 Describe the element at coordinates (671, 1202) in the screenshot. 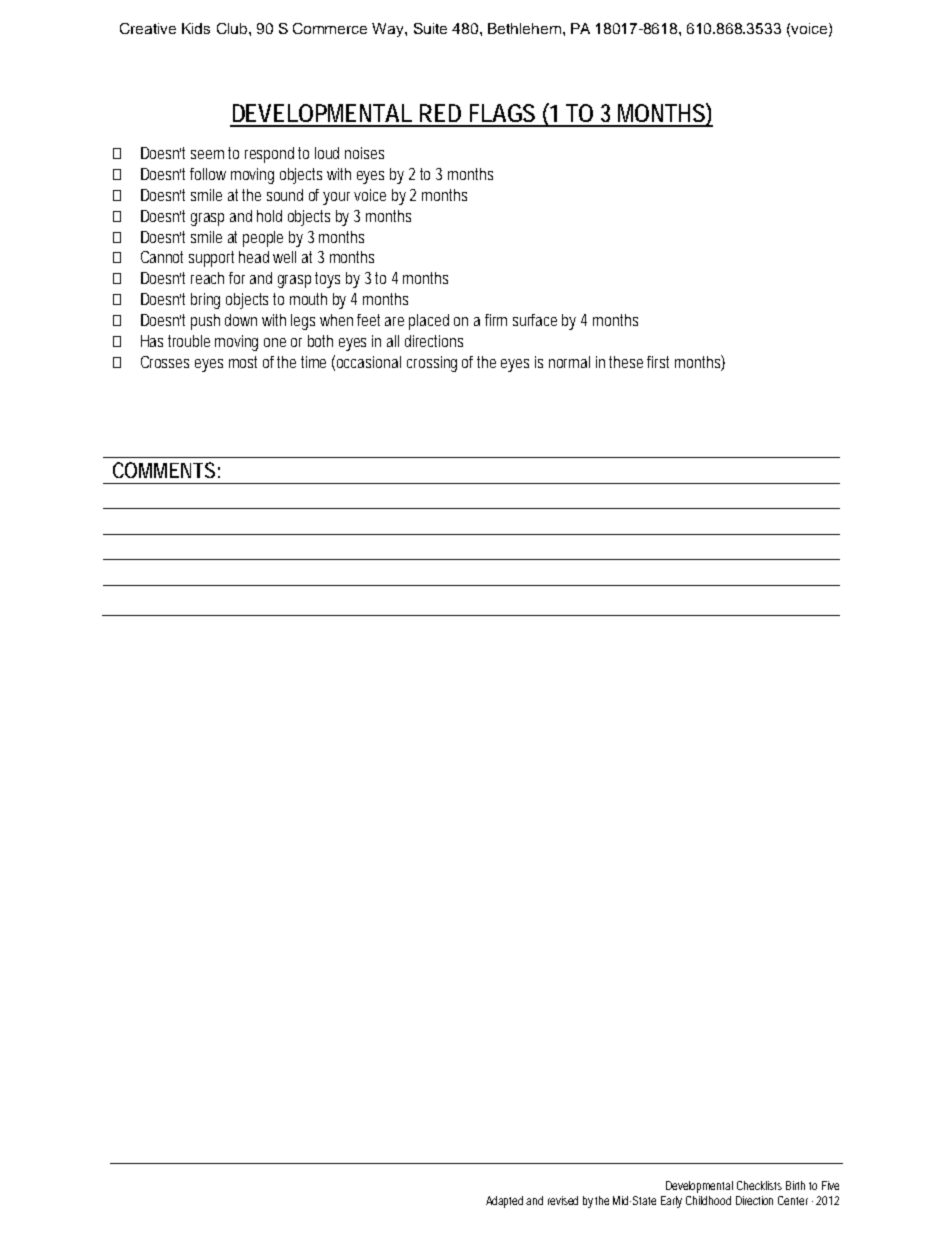

I see `Early` at that location.
